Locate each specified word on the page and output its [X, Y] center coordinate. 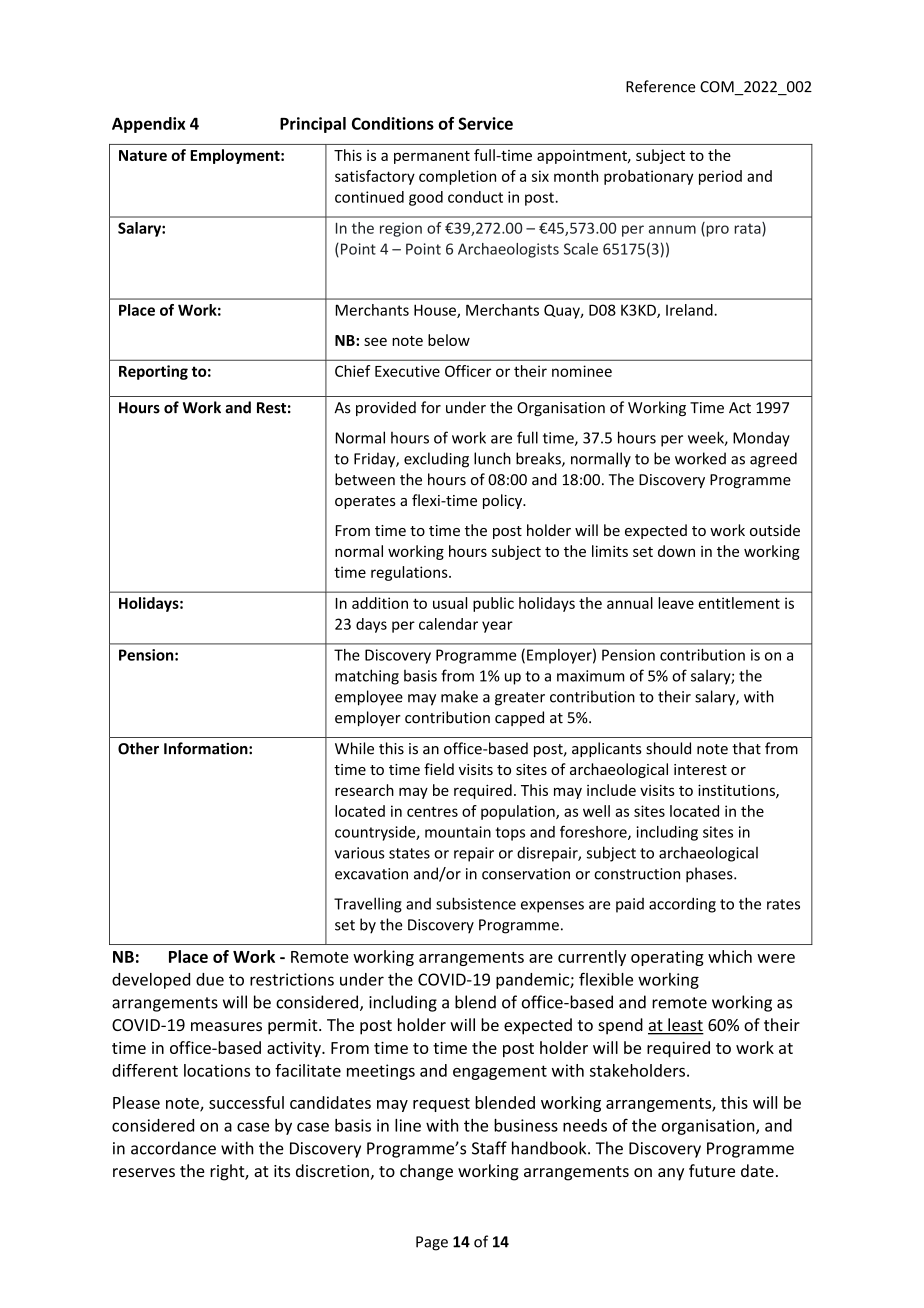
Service [485, 123]
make [459, 696]
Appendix [149, 125]
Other [138, 748]
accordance [173, 1148]
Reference [660, 86]
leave [676, 603]
